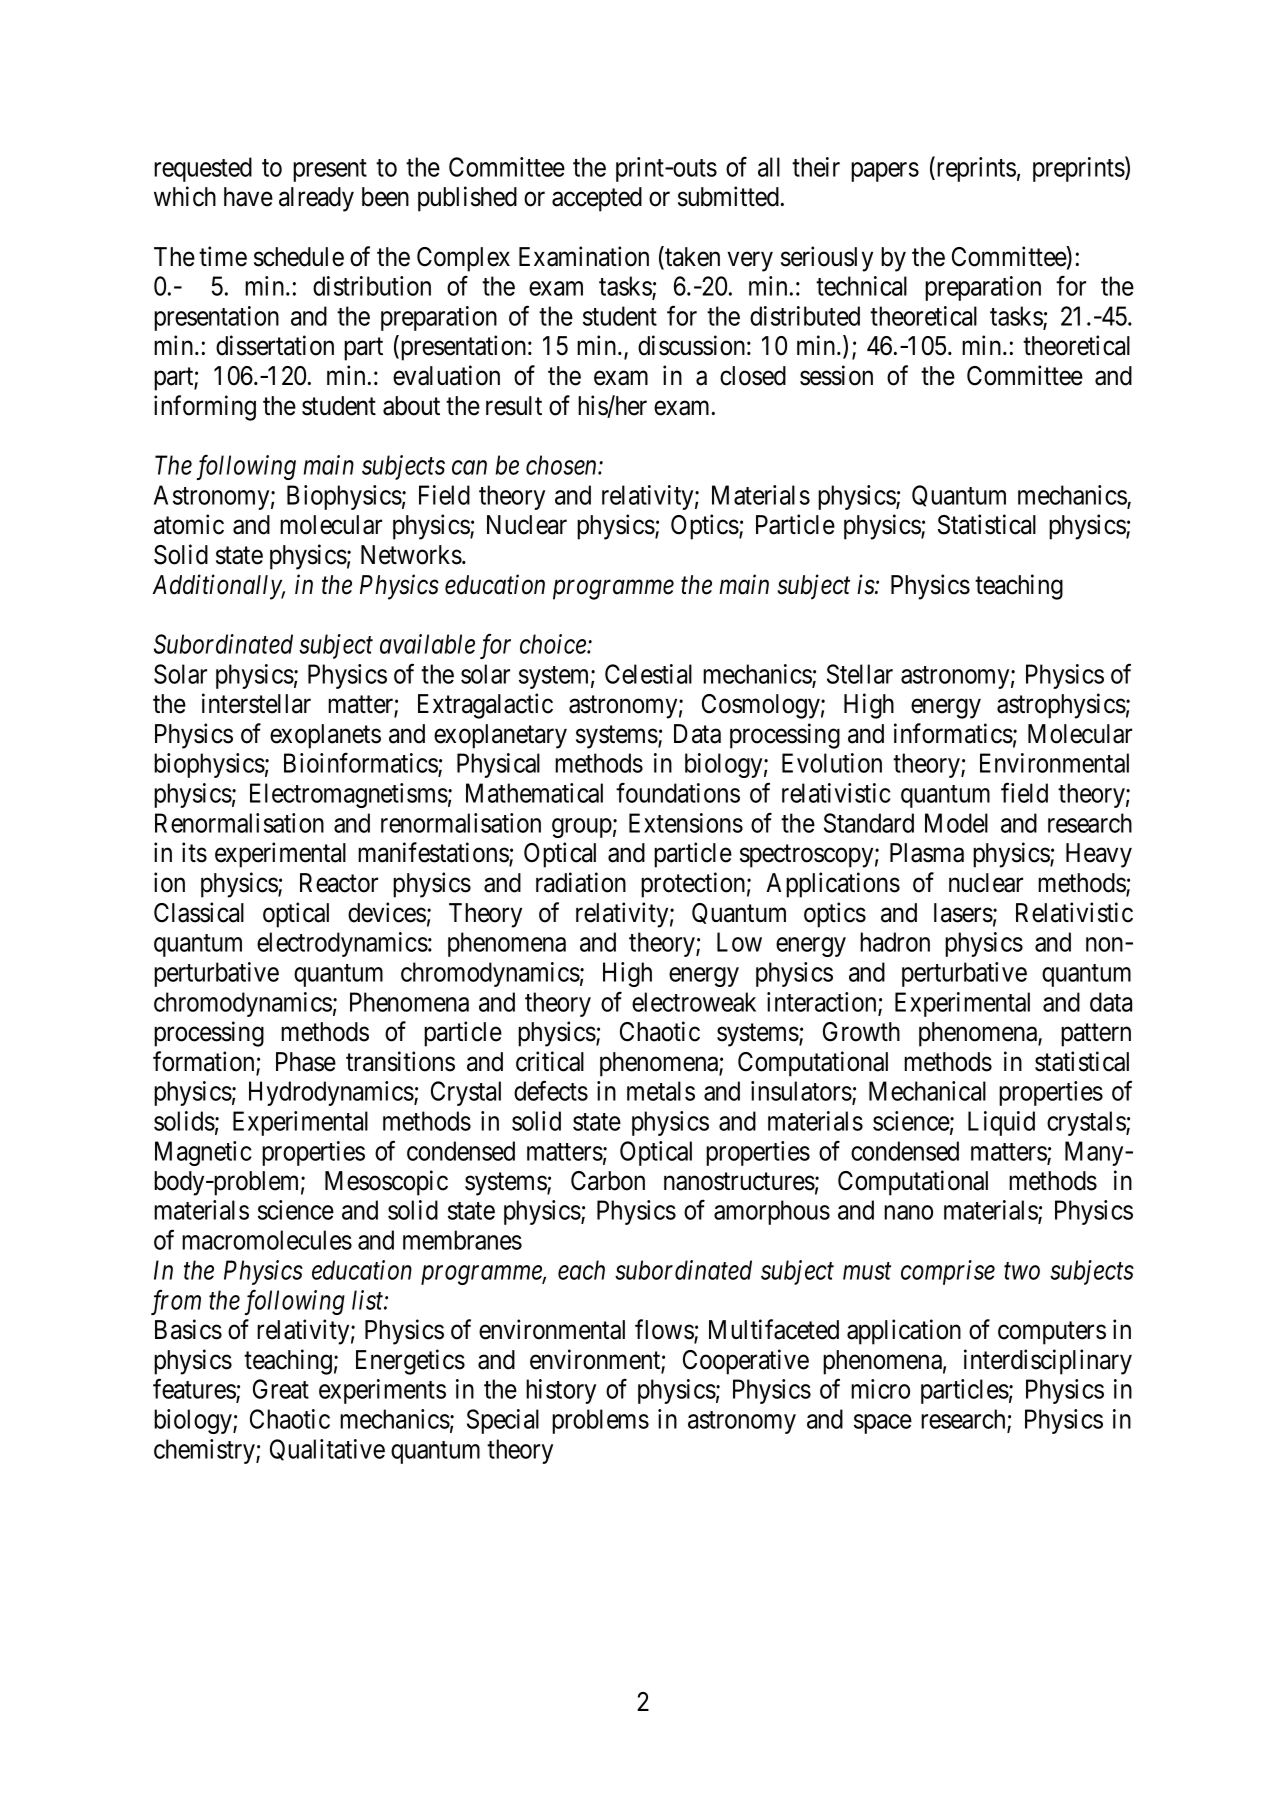  Describe the element at coordinates (281, 1389) in the page. I see `Great` at that location.
